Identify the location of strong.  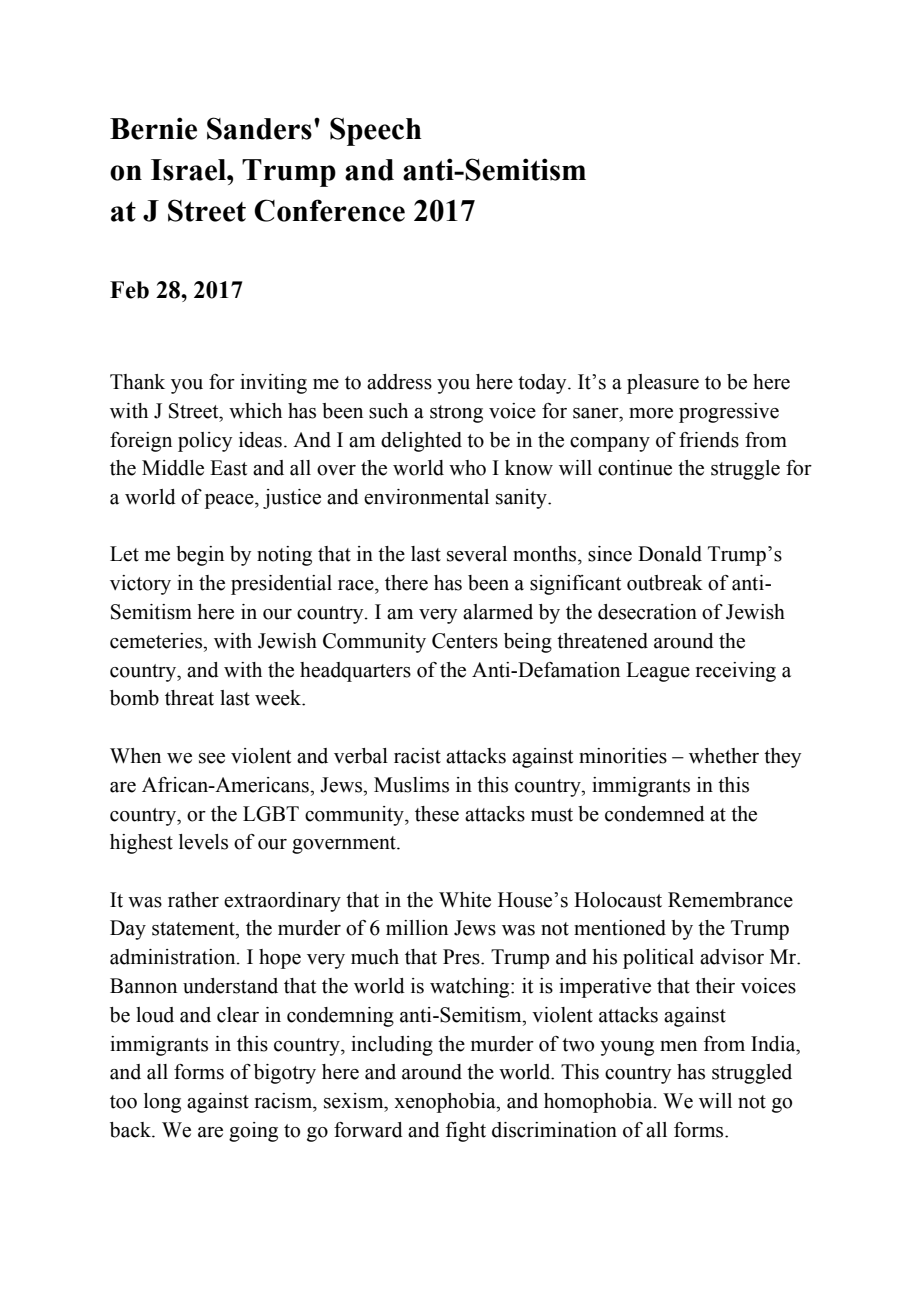
(456, 414).
